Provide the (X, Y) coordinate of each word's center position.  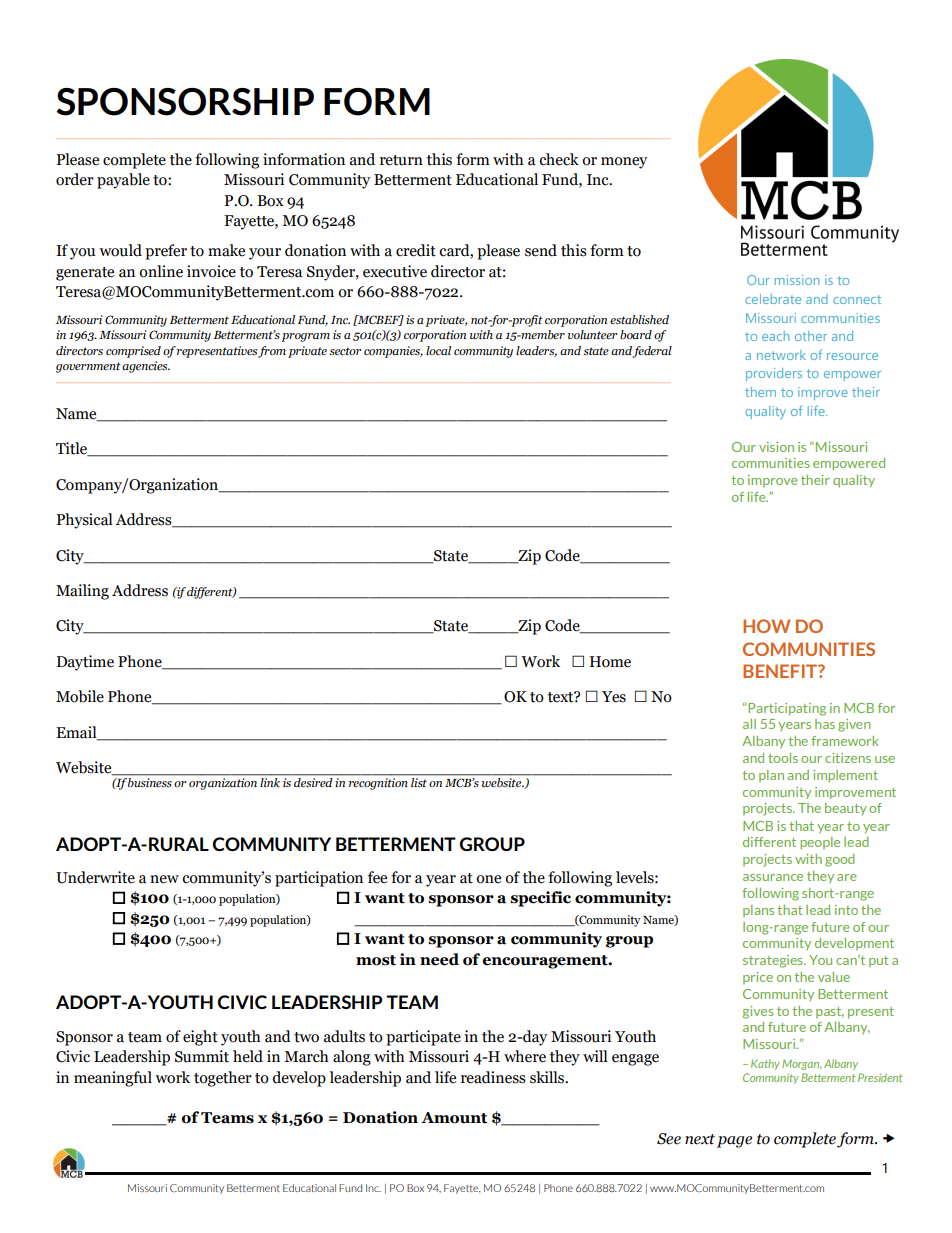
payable (123, 181)
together (223, 1079)
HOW (767, 626)
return (401, 160)
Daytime (85, 663)
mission (797, 280)
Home (610, 662)
